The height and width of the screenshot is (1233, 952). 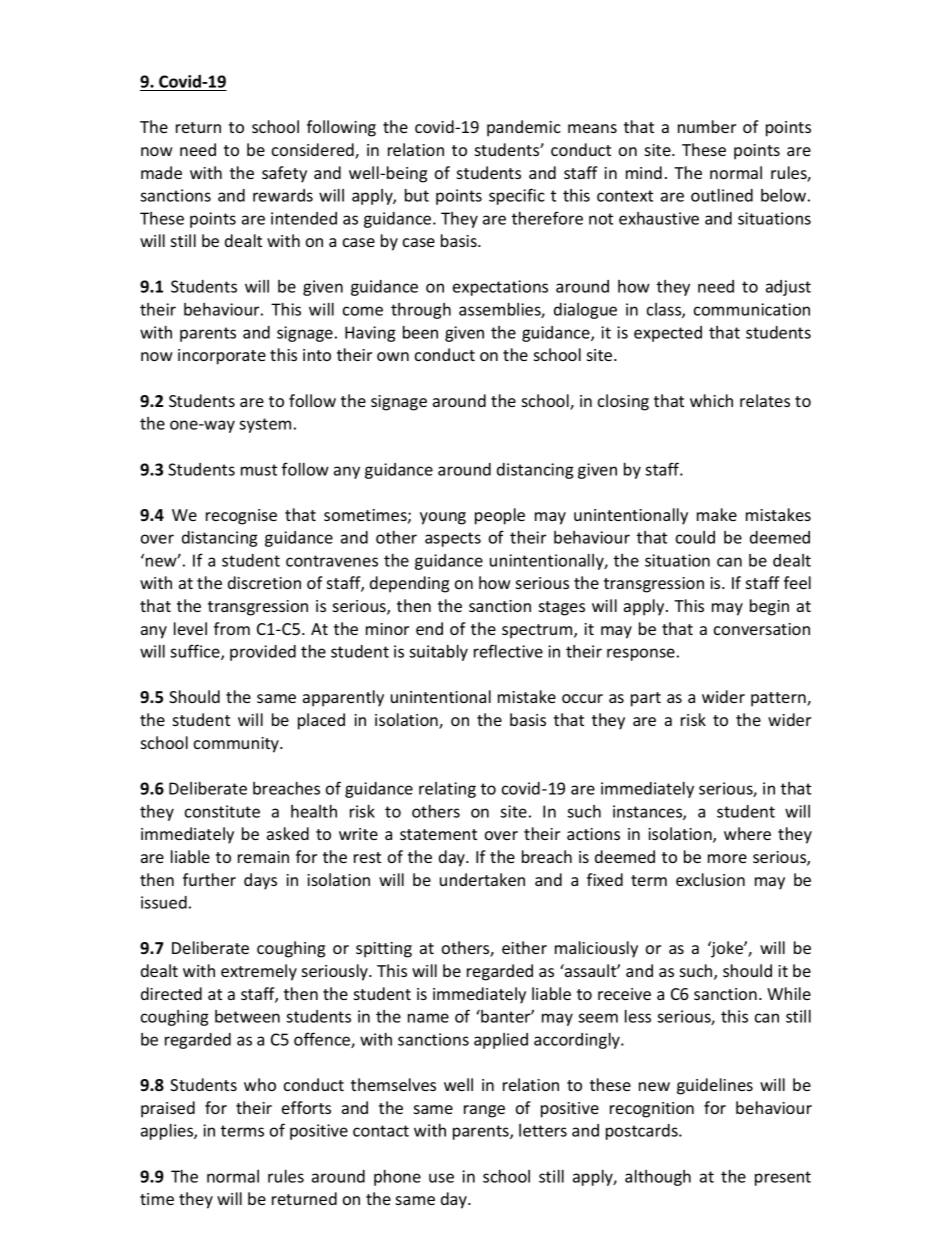 I want to click on community, so click(x=238, y=745).
